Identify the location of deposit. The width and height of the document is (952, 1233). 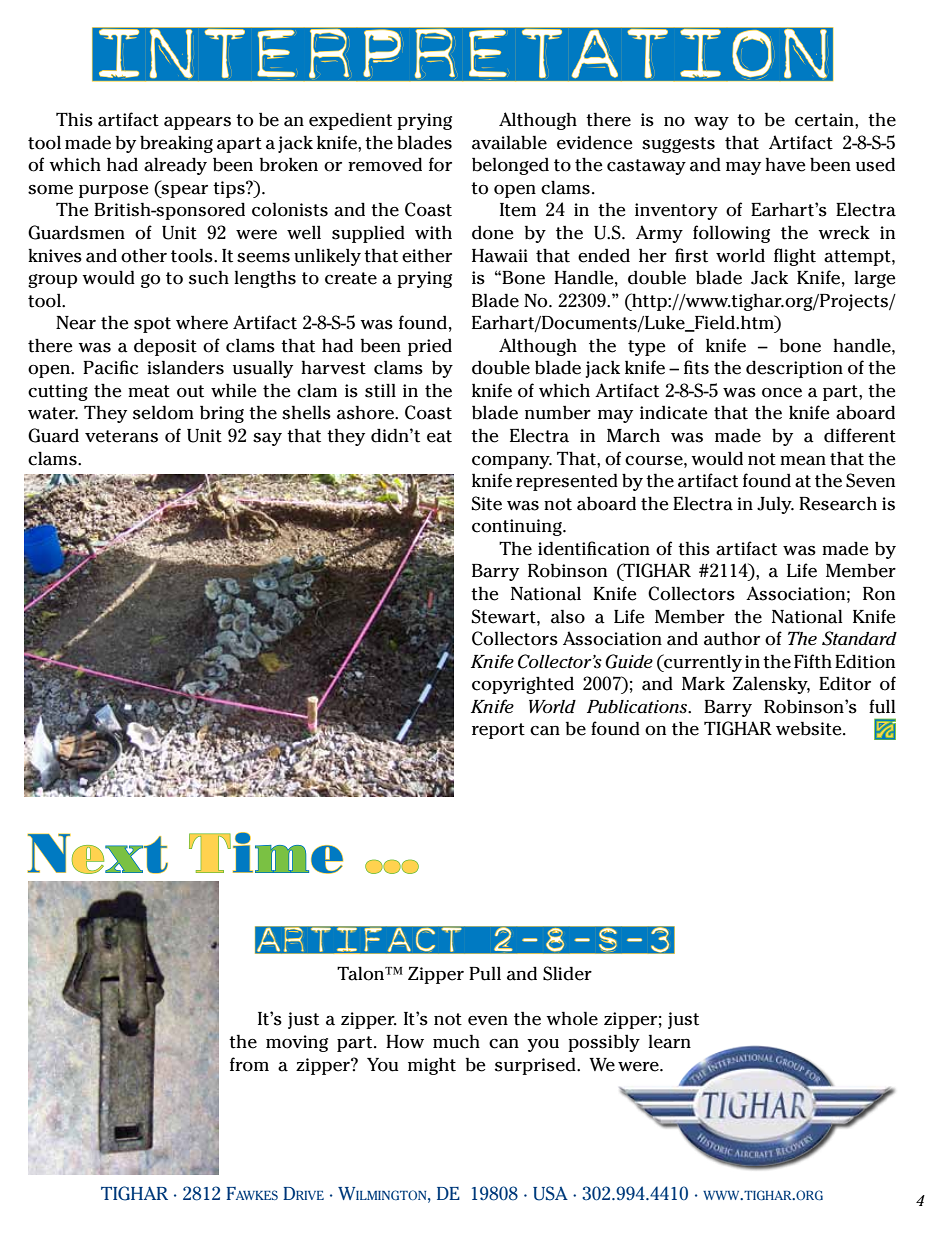
(165, 347).
